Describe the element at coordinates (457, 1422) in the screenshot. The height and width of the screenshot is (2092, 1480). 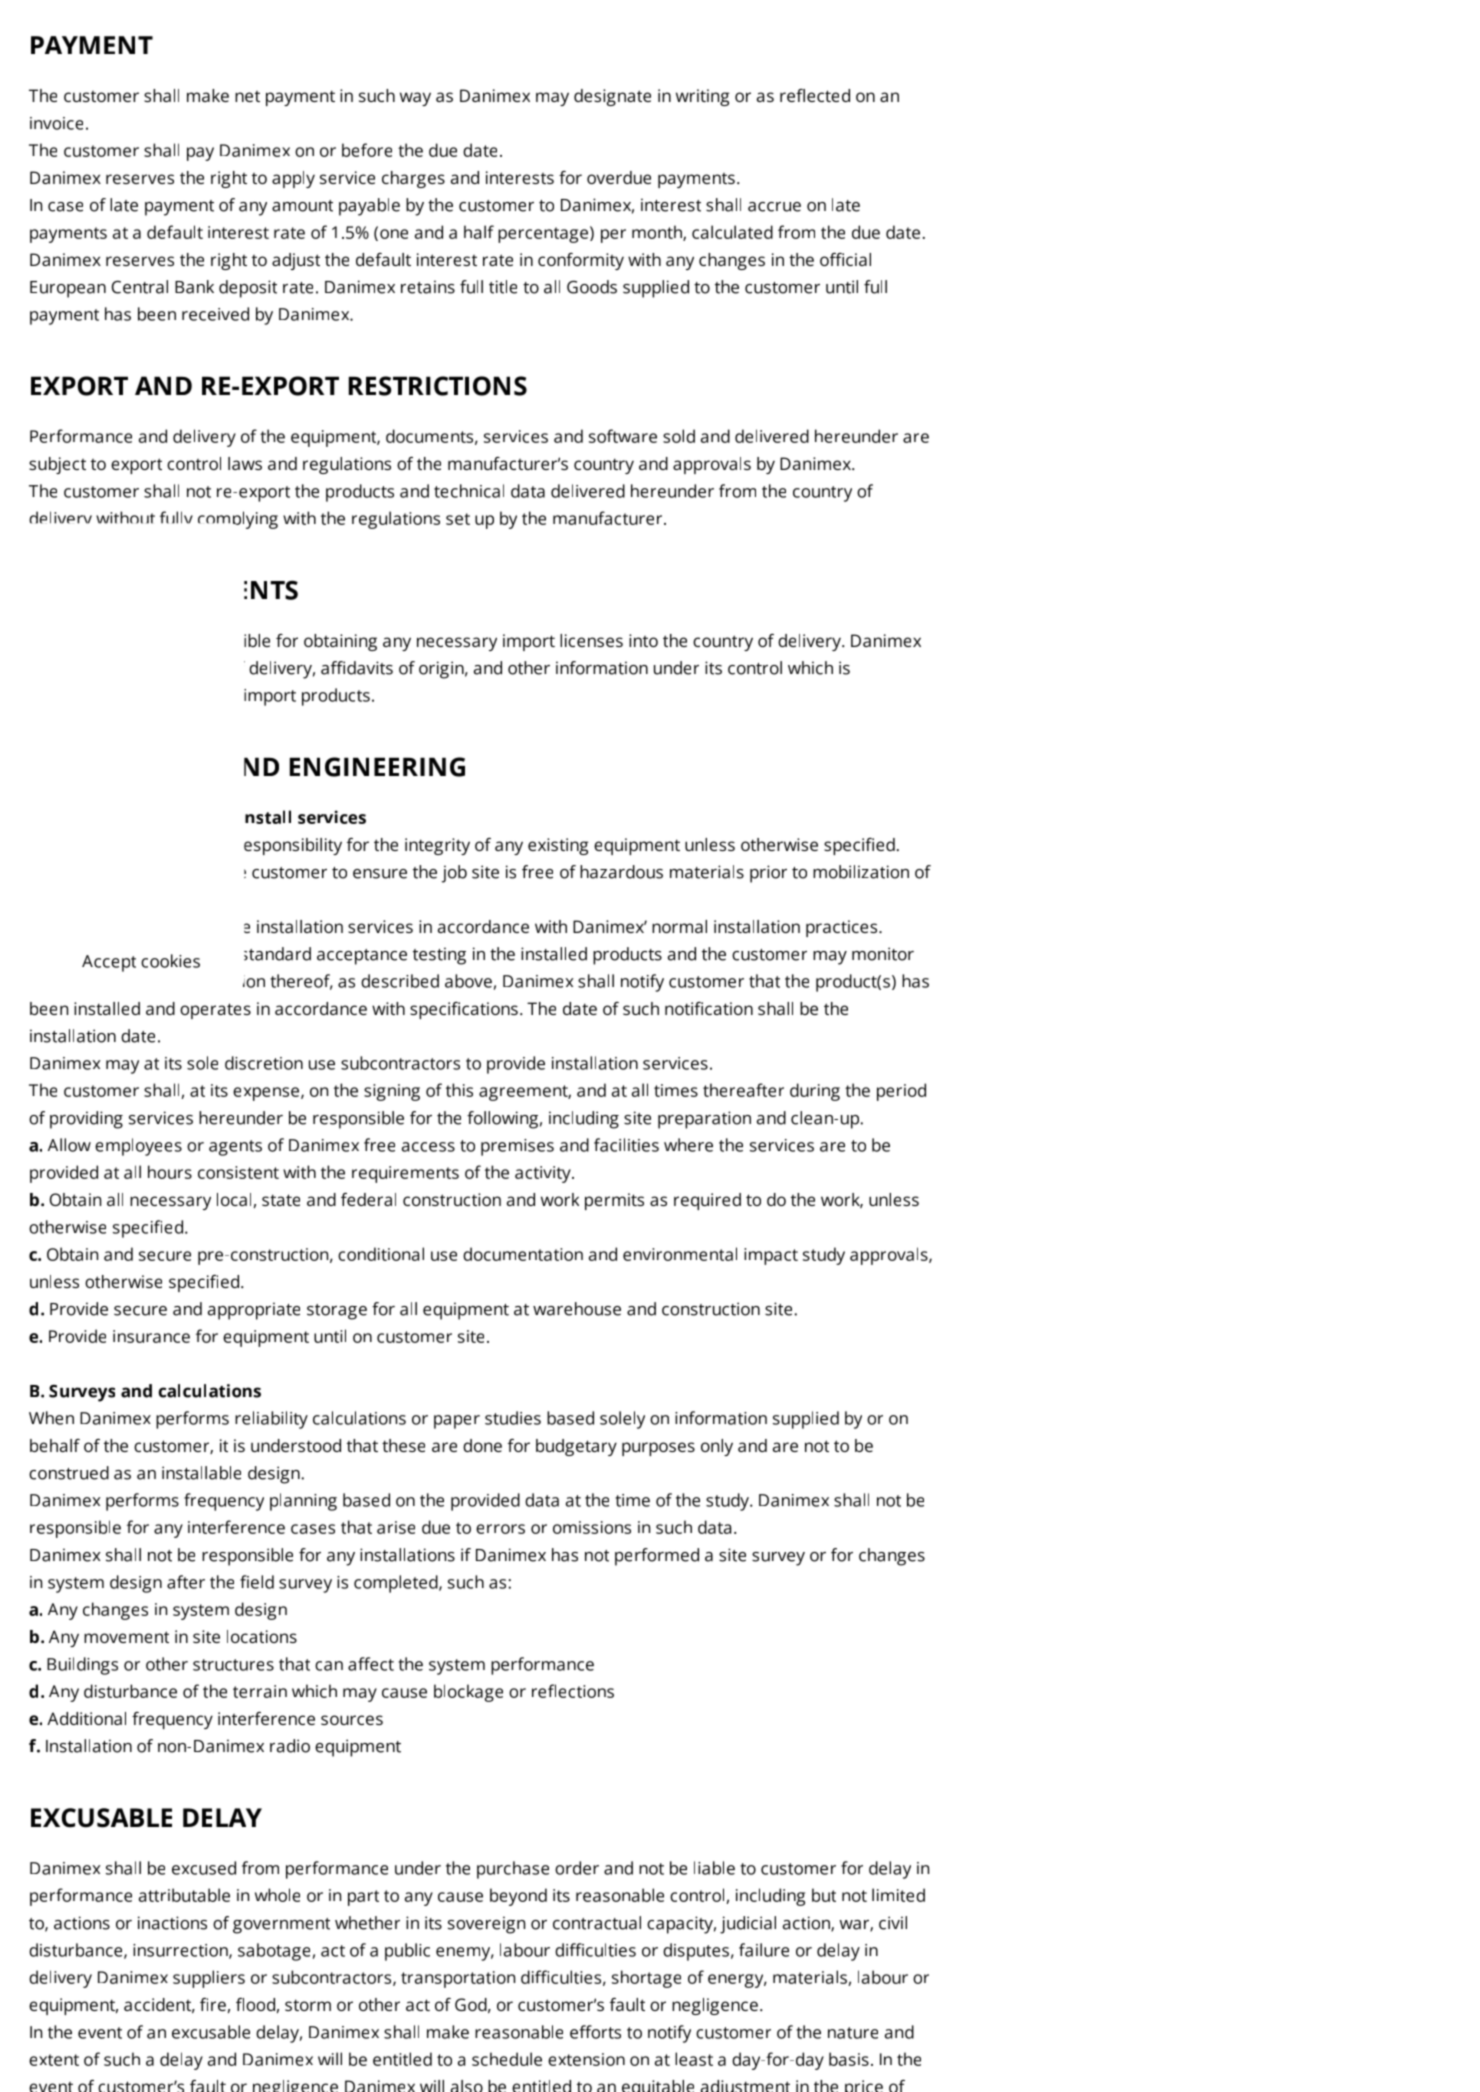
I see `paper` at that location.
